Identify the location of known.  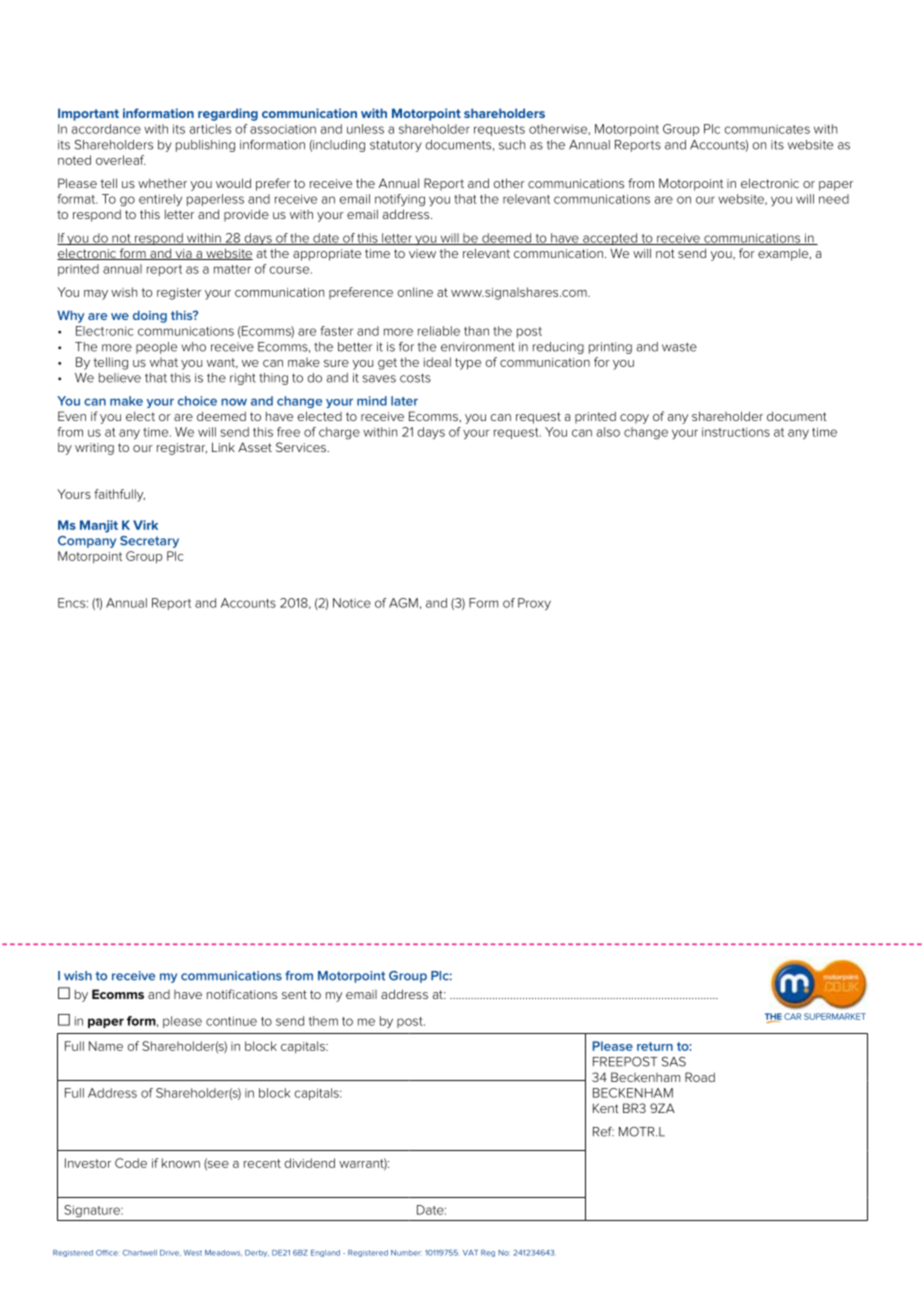
(181, 1163).
